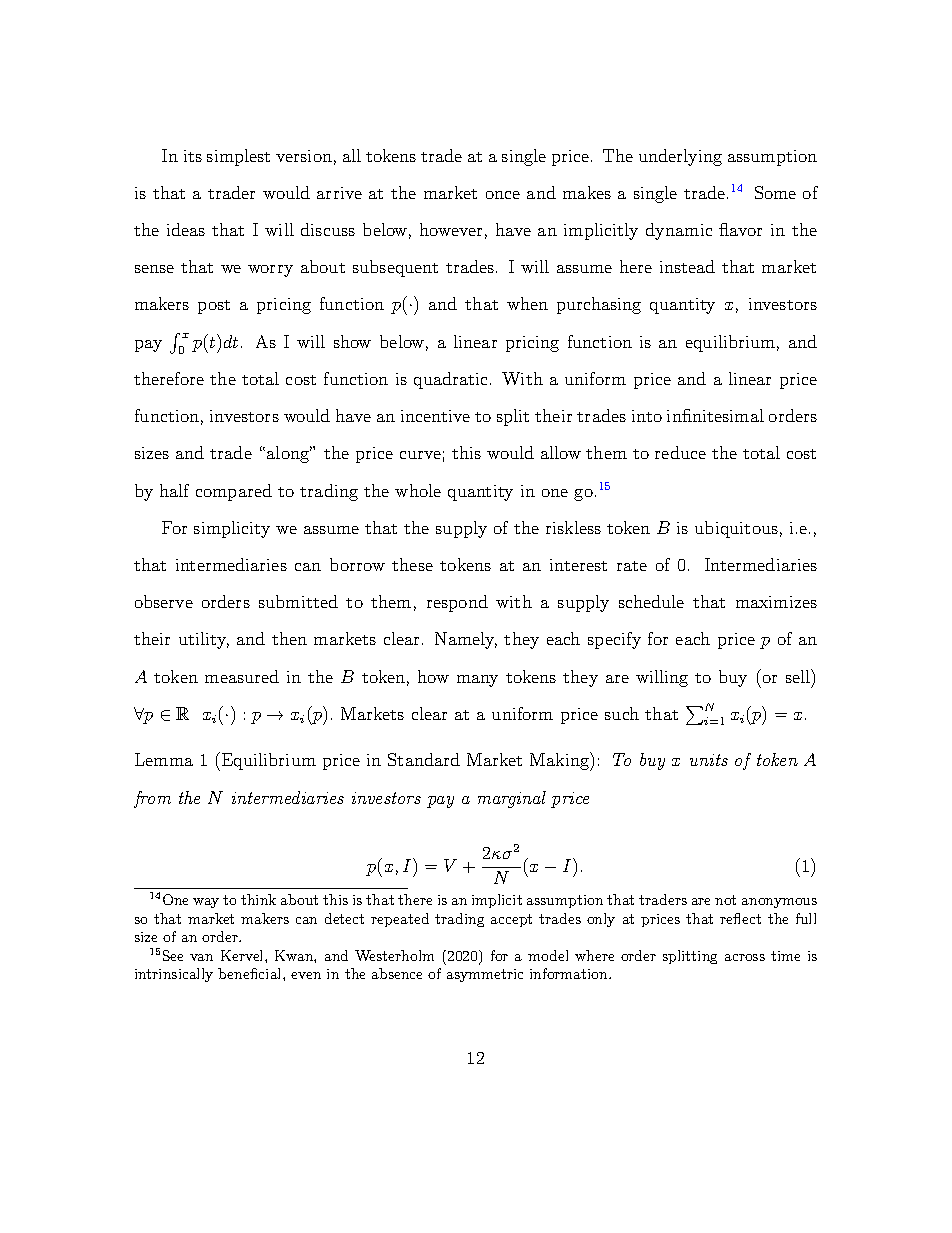 The height and width of the document is (1233, 952). I want to click on van, so click(201, 957).
